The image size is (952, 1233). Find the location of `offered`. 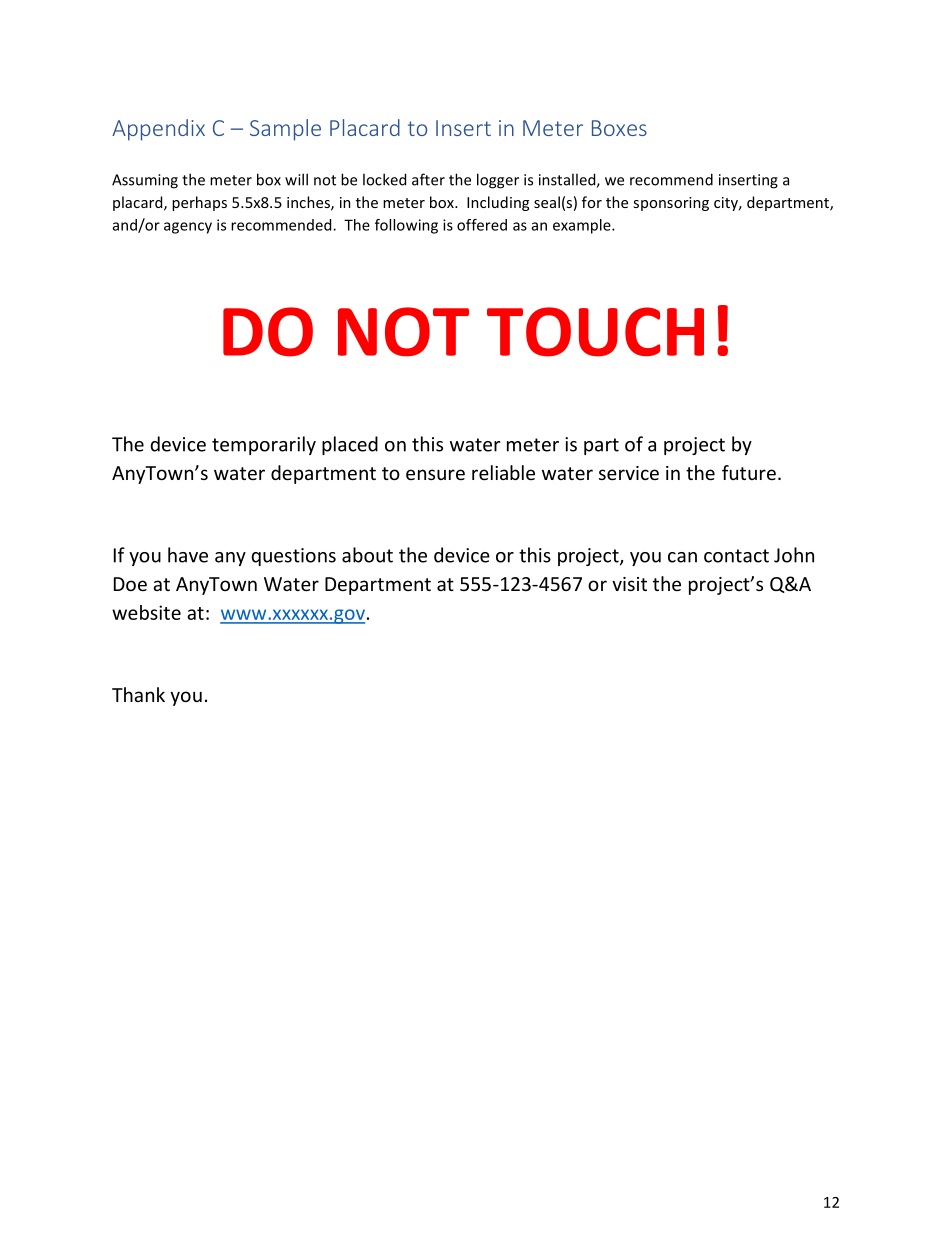

offered is located at coordinates (482, 225).
